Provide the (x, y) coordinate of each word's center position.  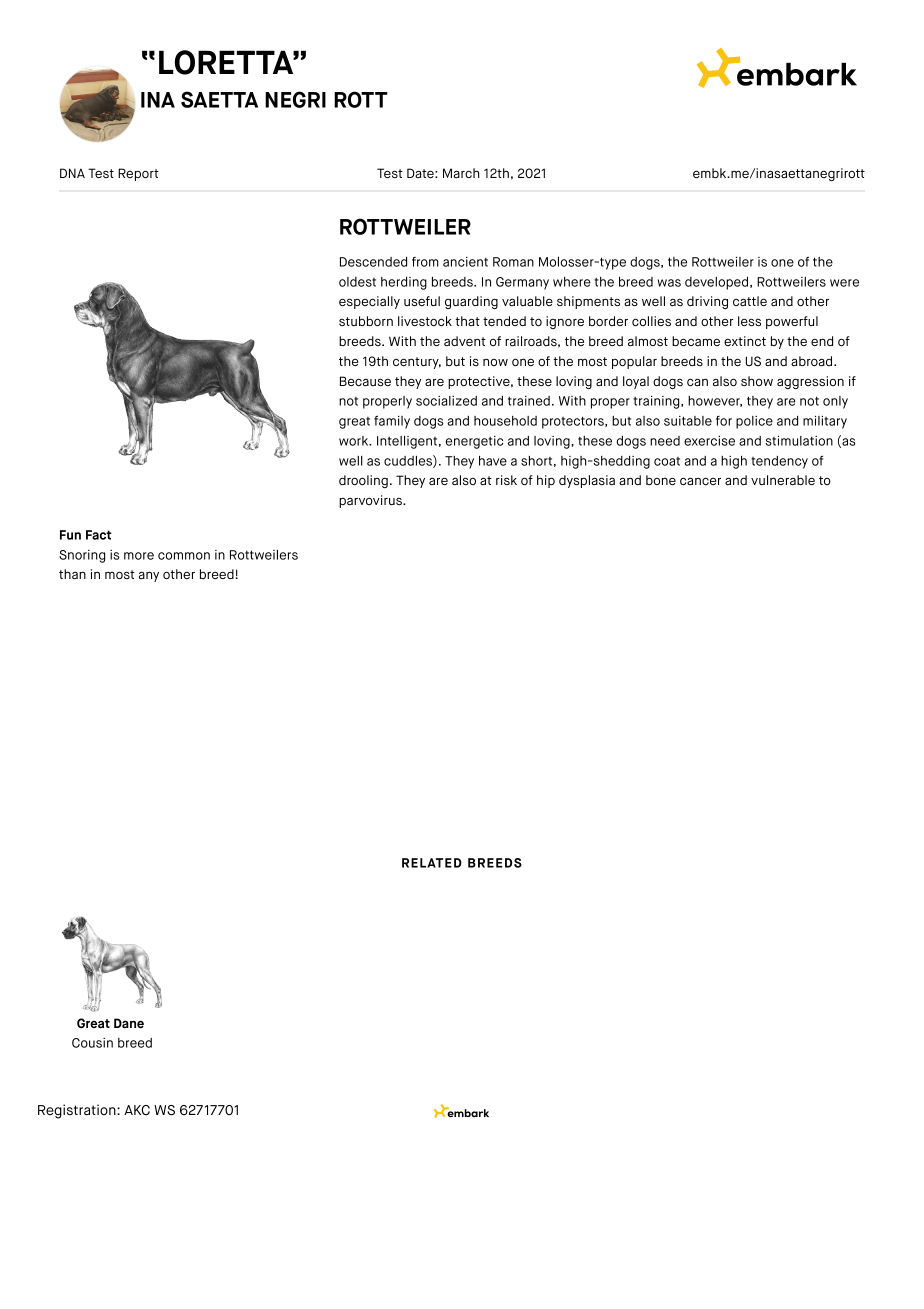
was (669, 283)
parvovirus (371, 501)
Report (138, 174)
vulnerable (783, 480)
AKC (137, 1110)
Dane (129, 1023)
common (184, 556)
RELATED (432, 863)
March (461, 173)
